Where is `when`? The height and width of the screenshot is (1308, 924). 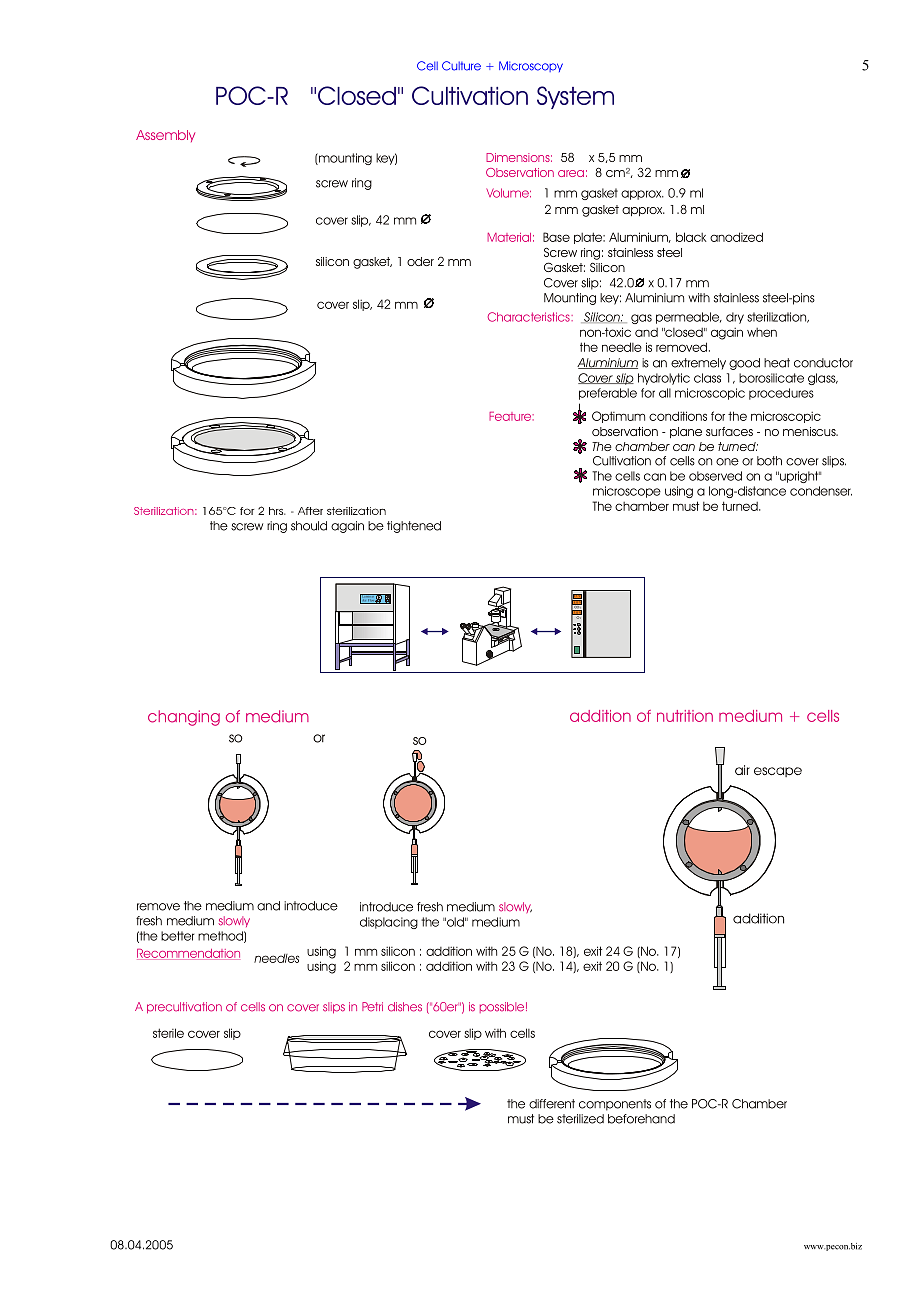 when is located at coordinates (762, 332).
